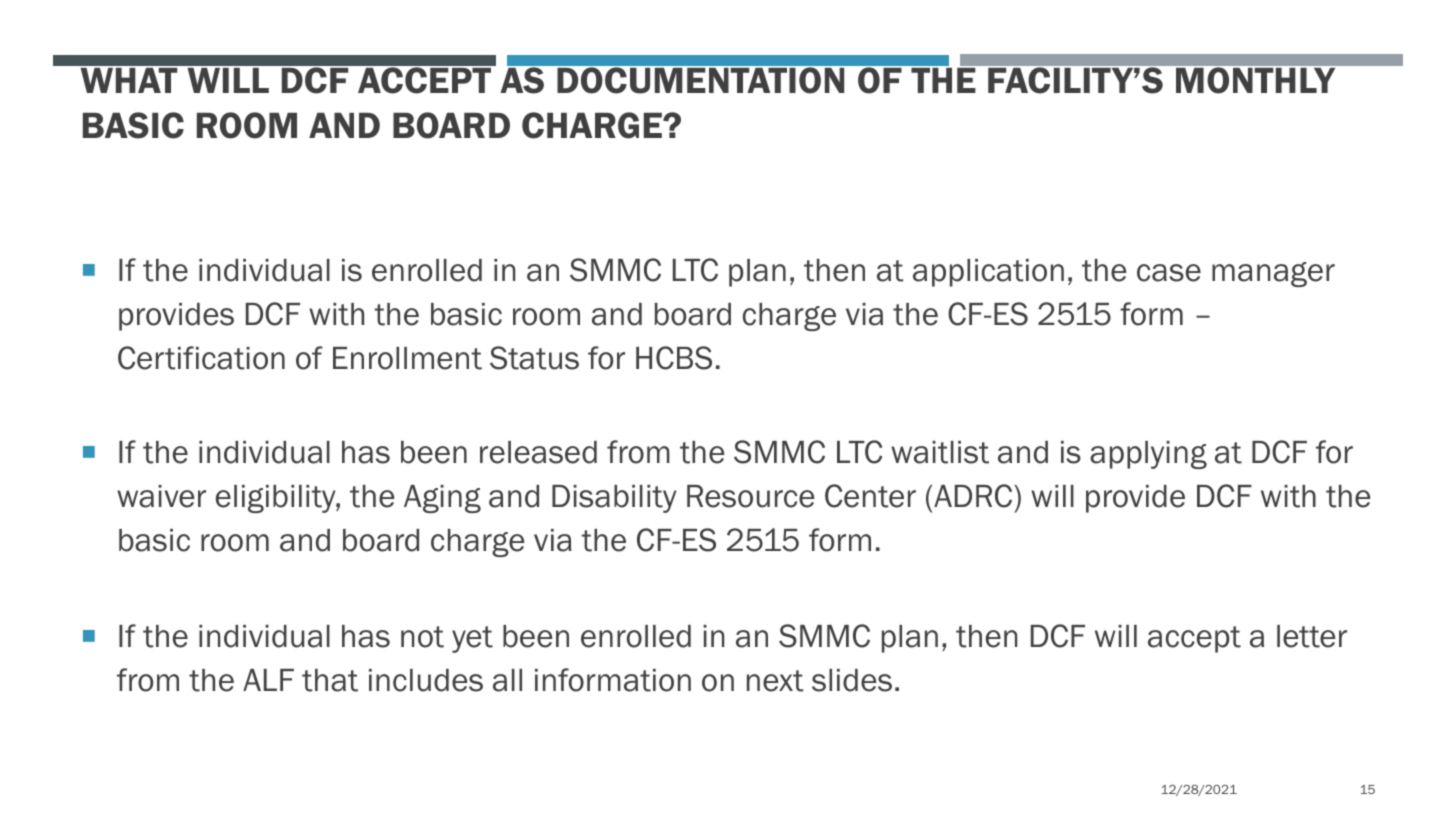 This screenshot has width=1456, height=819. I want to click on letter, so click(1312, 636).
